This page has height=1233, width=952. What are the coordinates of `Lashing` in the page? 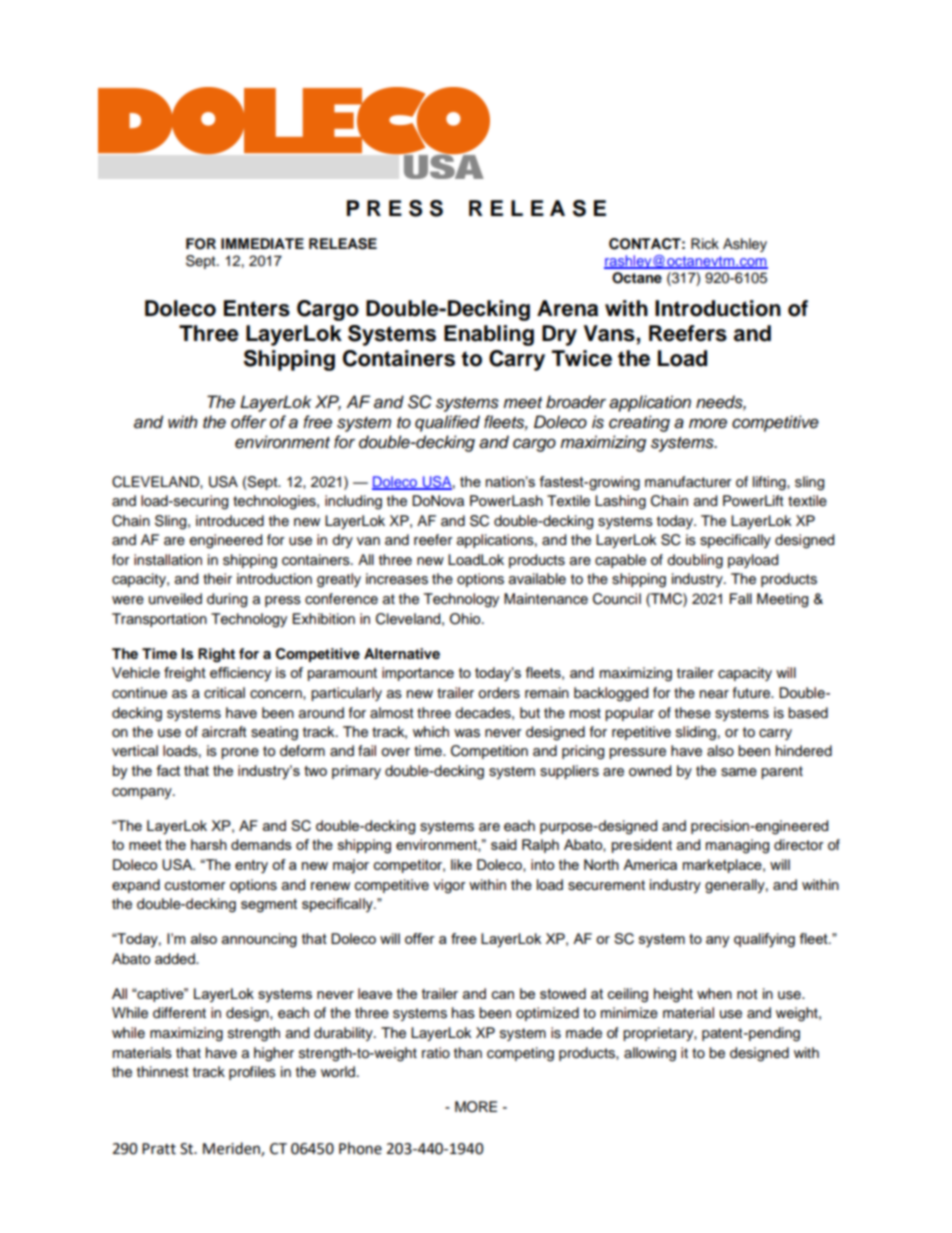 It's located at (620, 502).
